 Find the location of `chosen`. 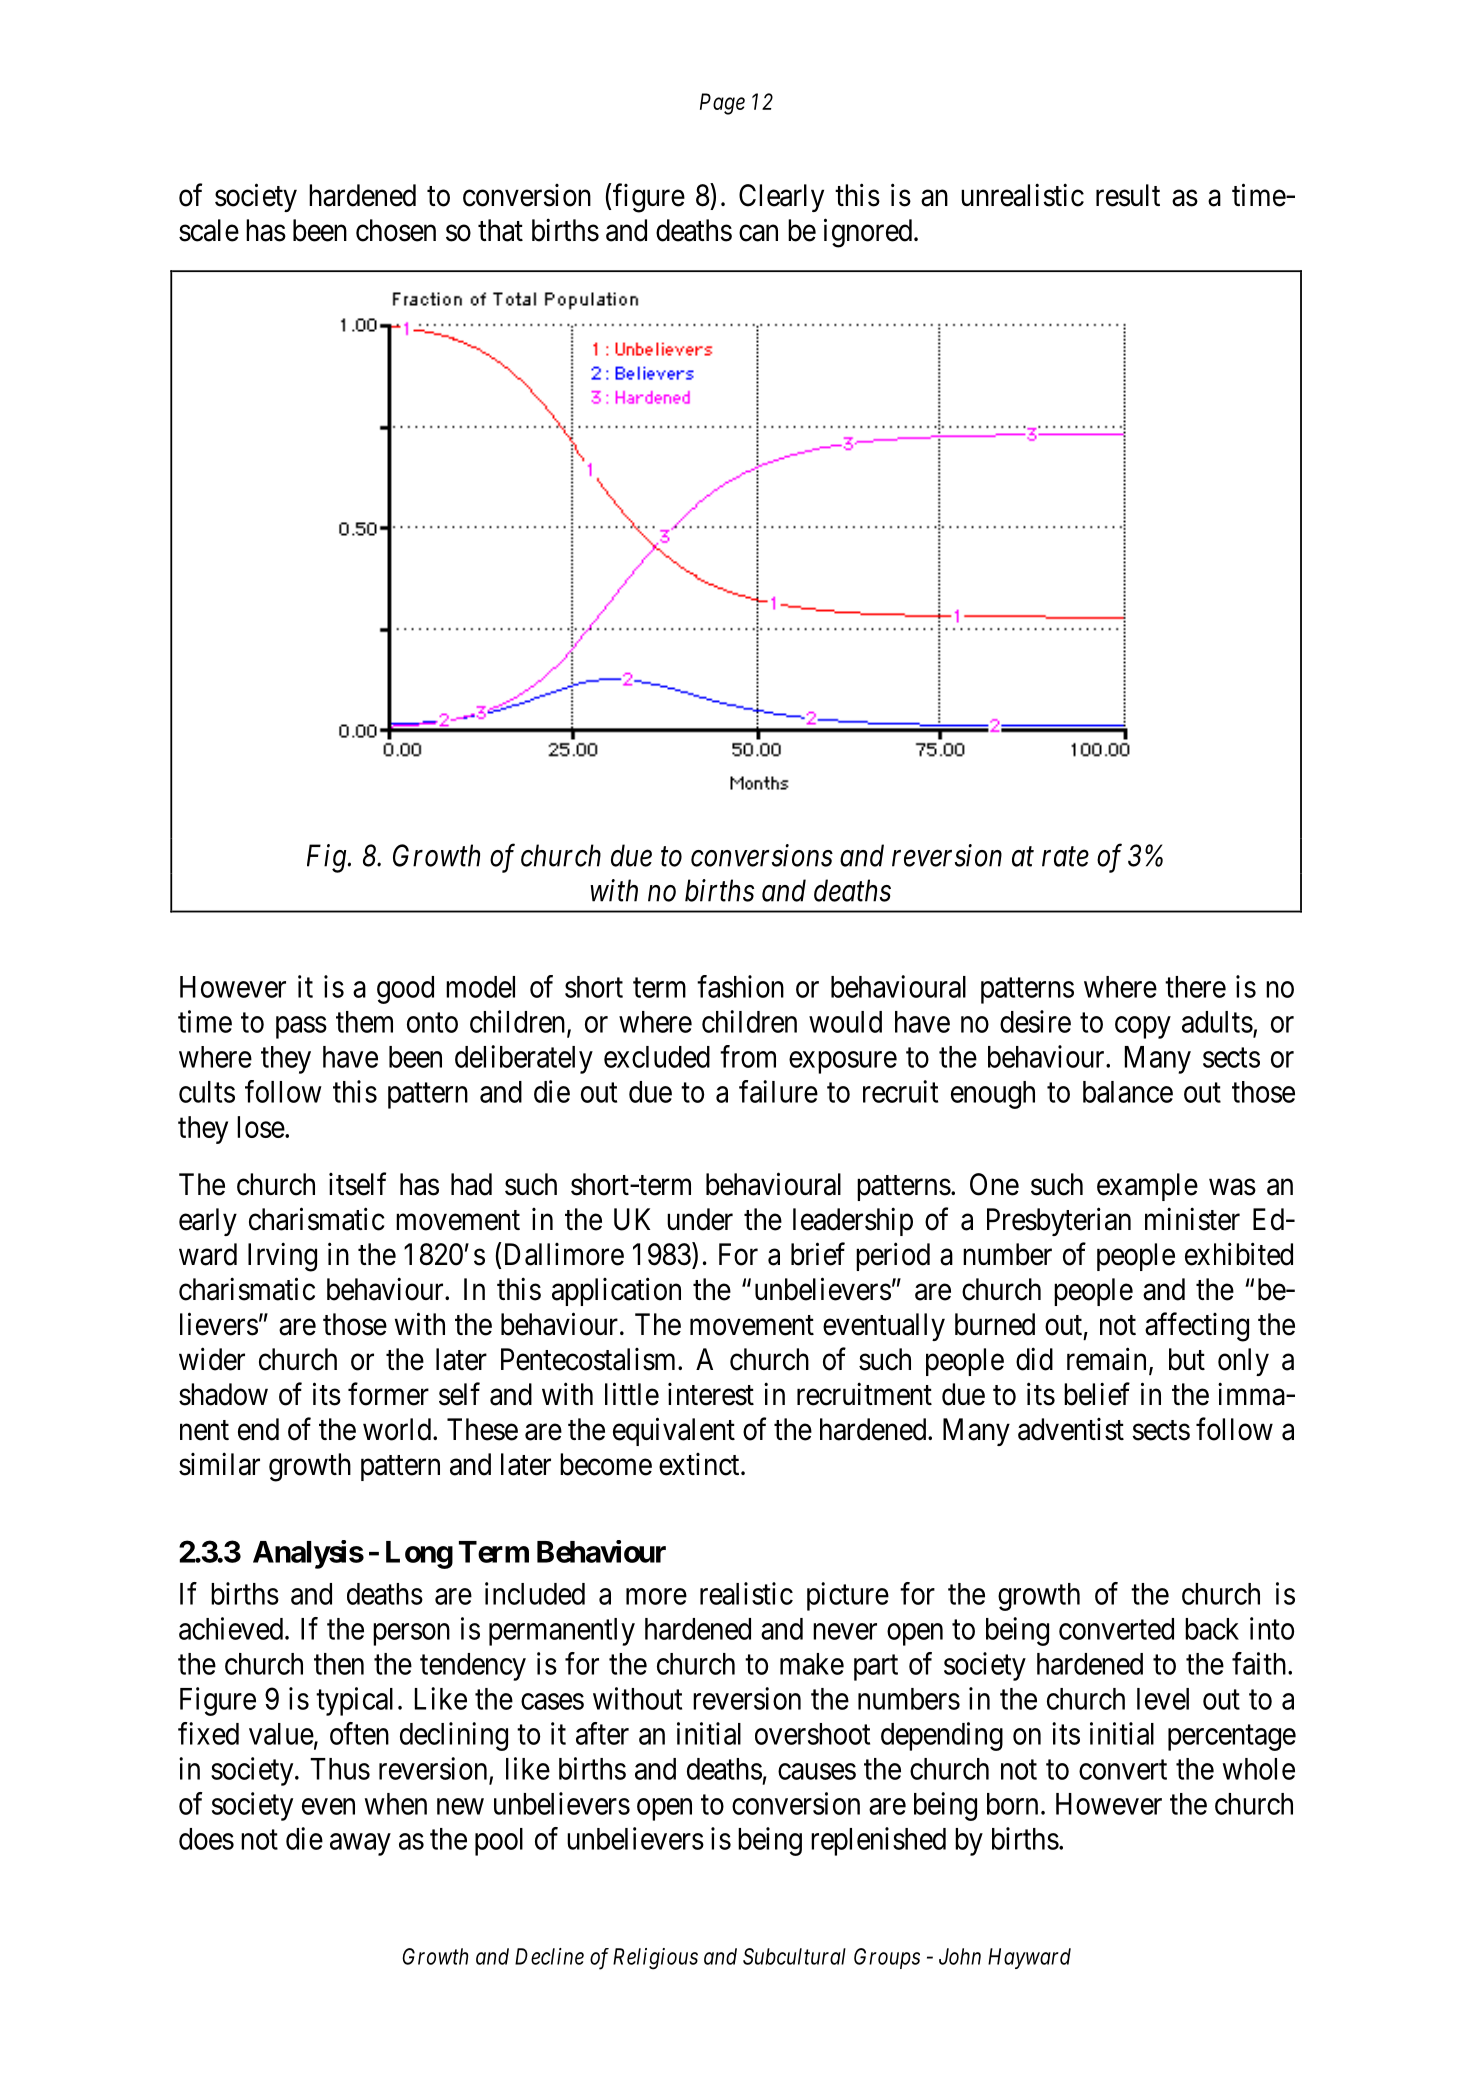

chosen is located at coordinates (396, 230).
